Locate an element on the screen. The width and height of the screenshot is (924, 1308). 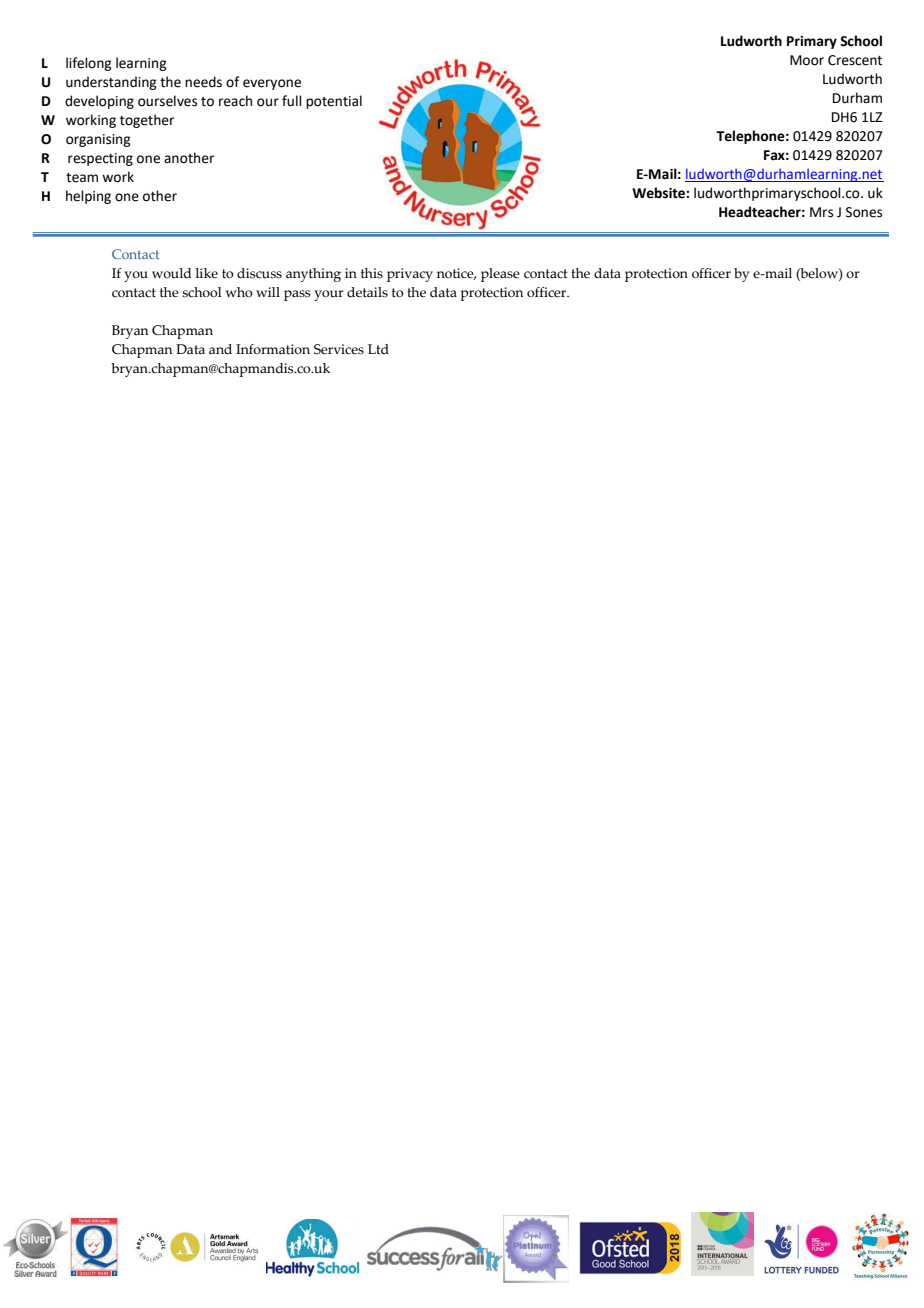
Moor is located at coordinates (807, 60).
